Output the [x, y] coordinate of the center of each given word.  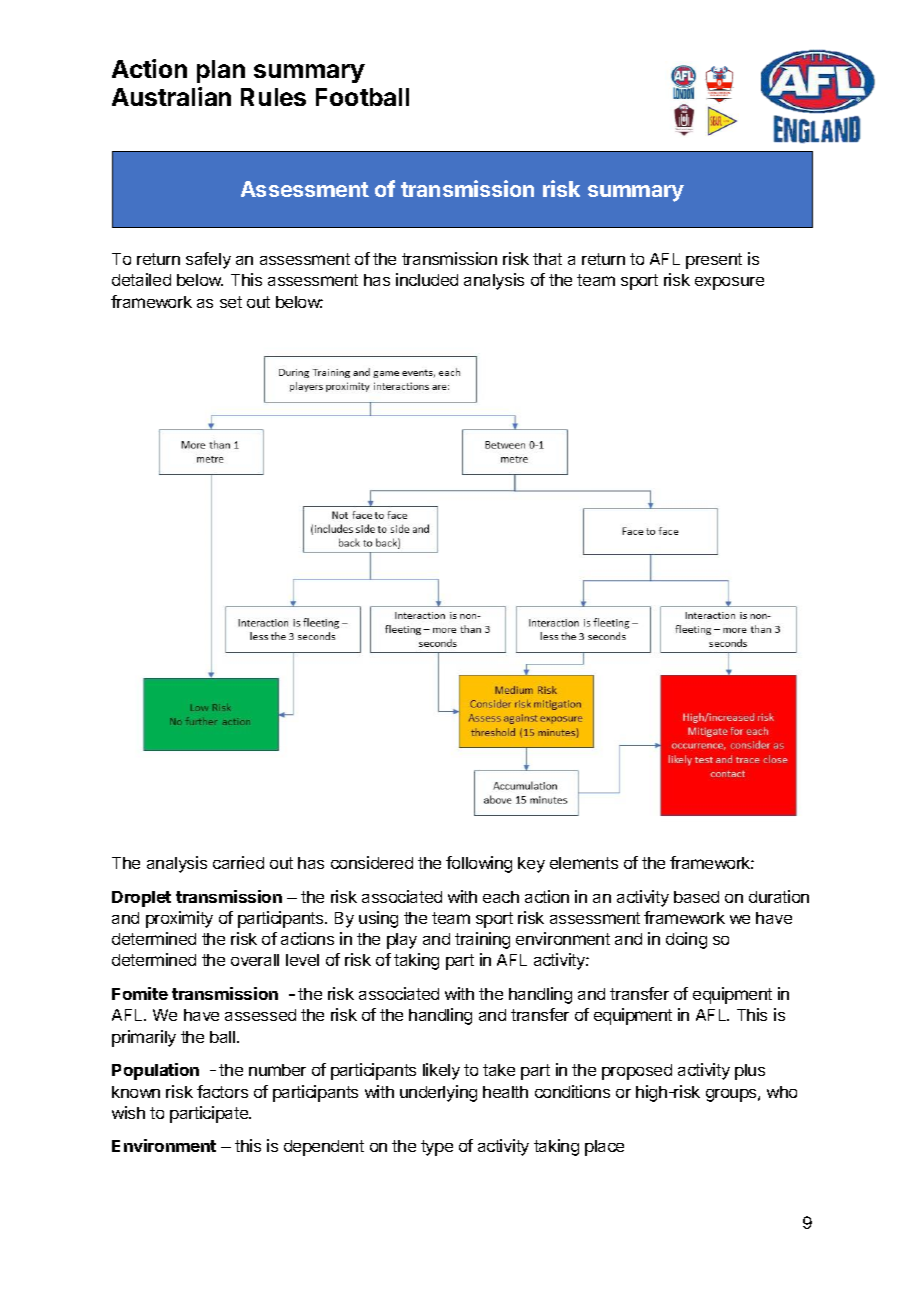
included [427, 279]
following [479, 864]
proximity [179, 919]
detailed [141, 279]
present [714, 261]
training [482, 940]
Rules [273, 97]
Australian [171, 96]
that [547, 259]
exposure [729, 283]
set [231, 302]
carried [238, 862]
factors [222, 1091]
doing [686, 940]
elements [584, 863]
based [696, 897]
